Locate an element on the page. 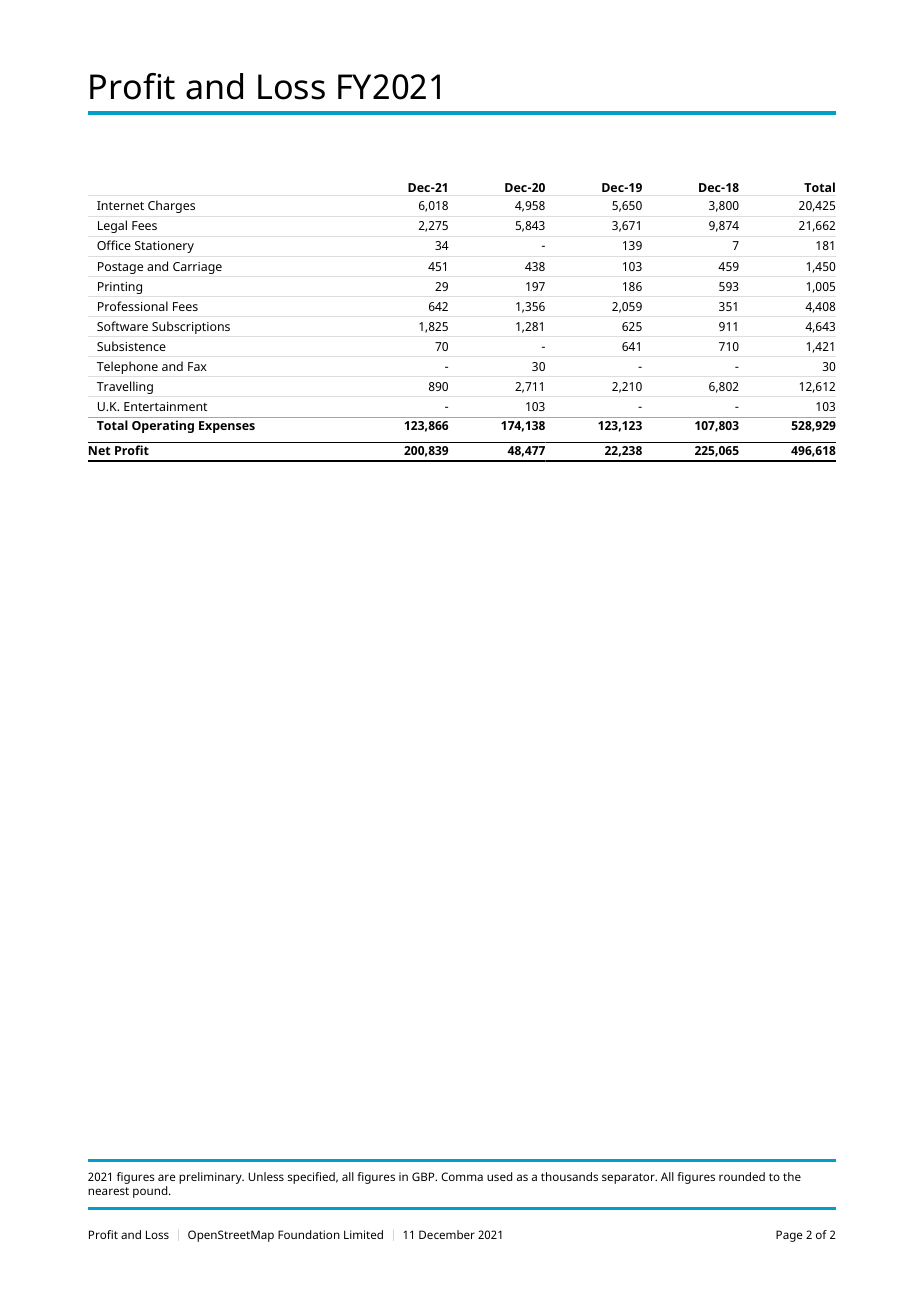 The width and height of the image is (924, 1308). Subscriptions is located at coordinates (191, 327).
